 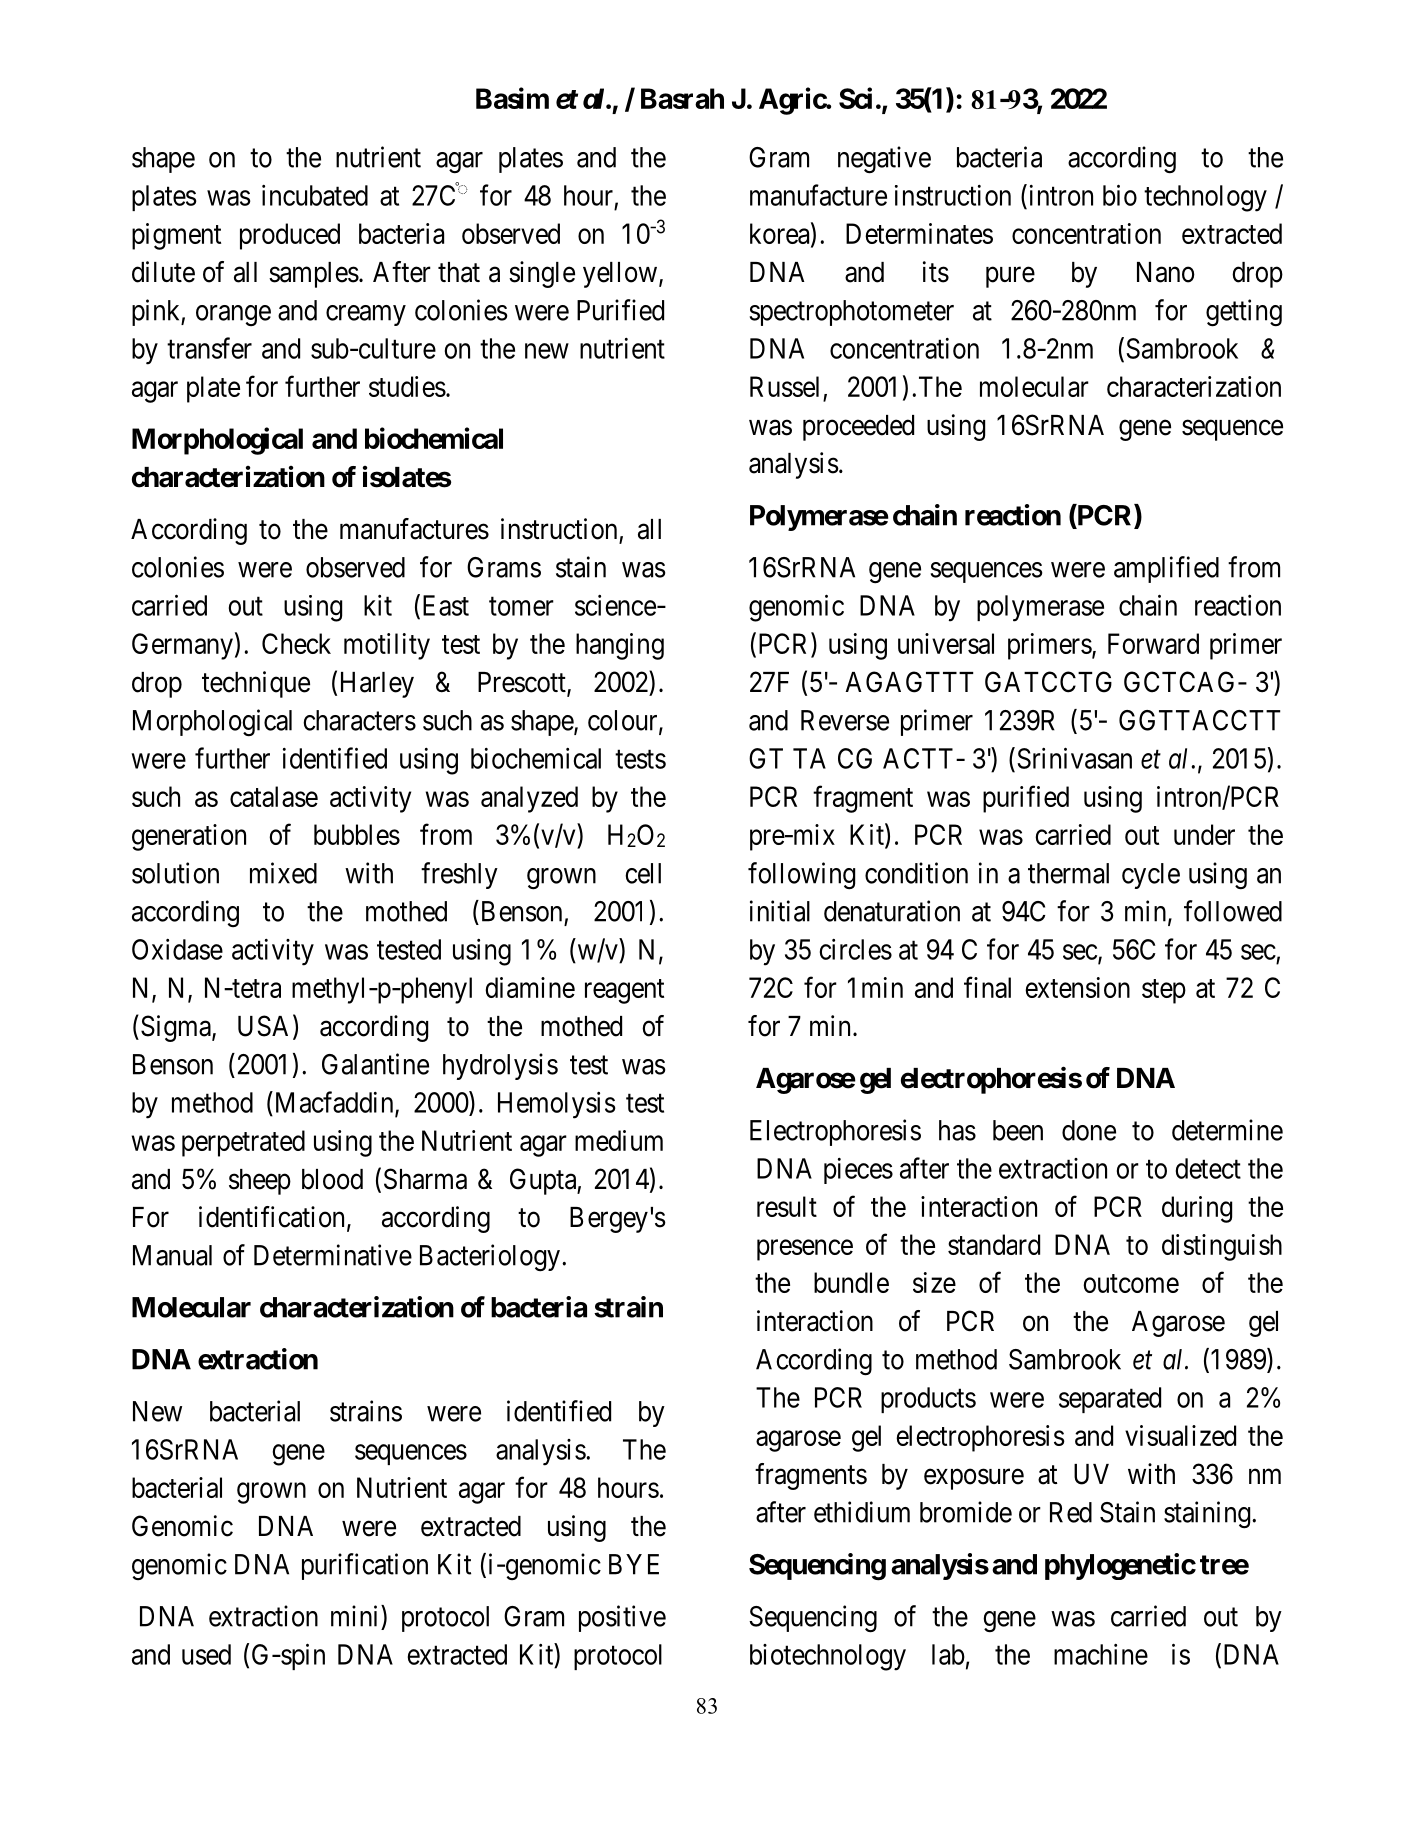 What do you see at coordinates (1151, 876) in the document?
I see `cycle` at bounding box center [1151, 876].
